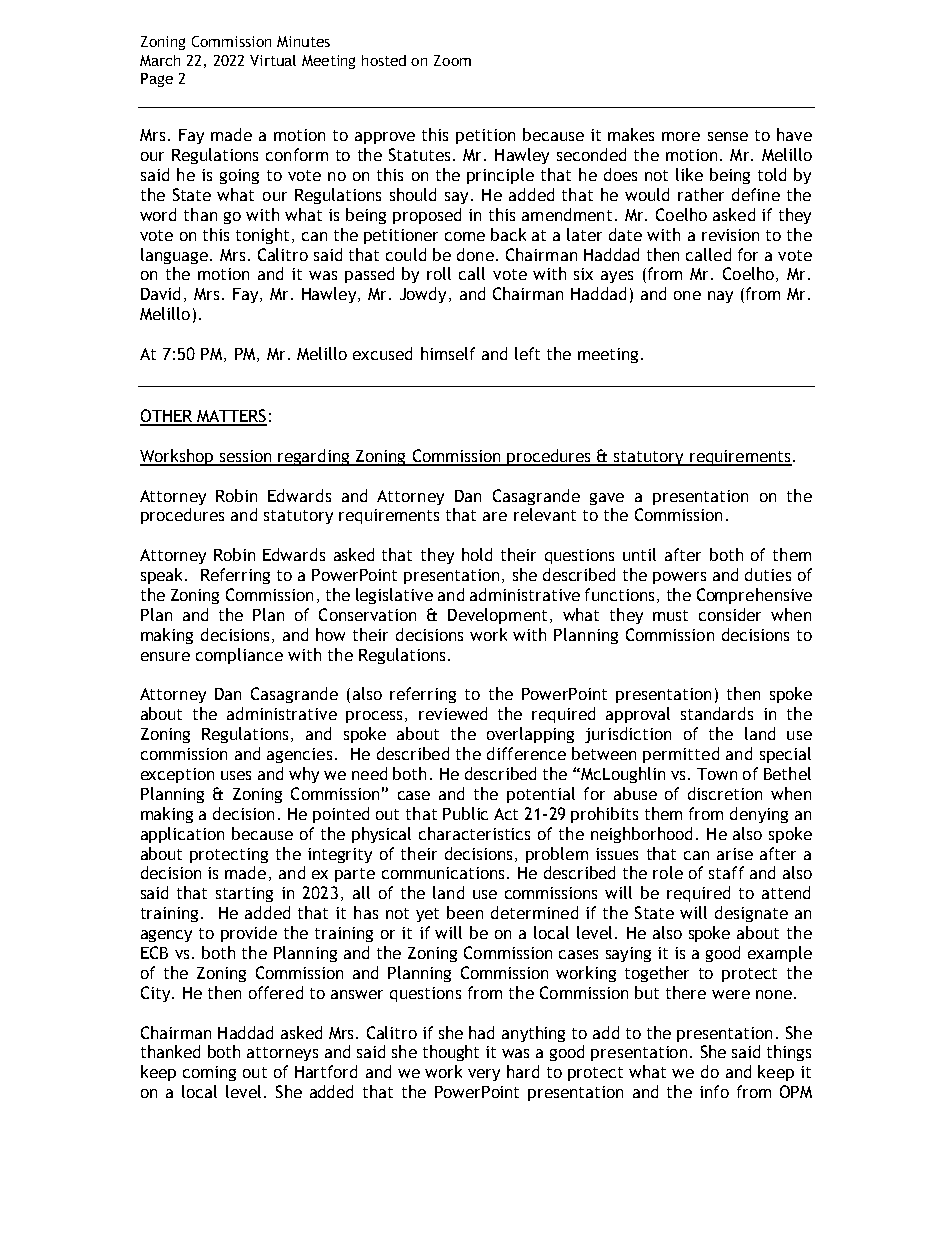 The width and height of the screenshot is (952, 1233). I want to click on sense, so click(728, 136).
